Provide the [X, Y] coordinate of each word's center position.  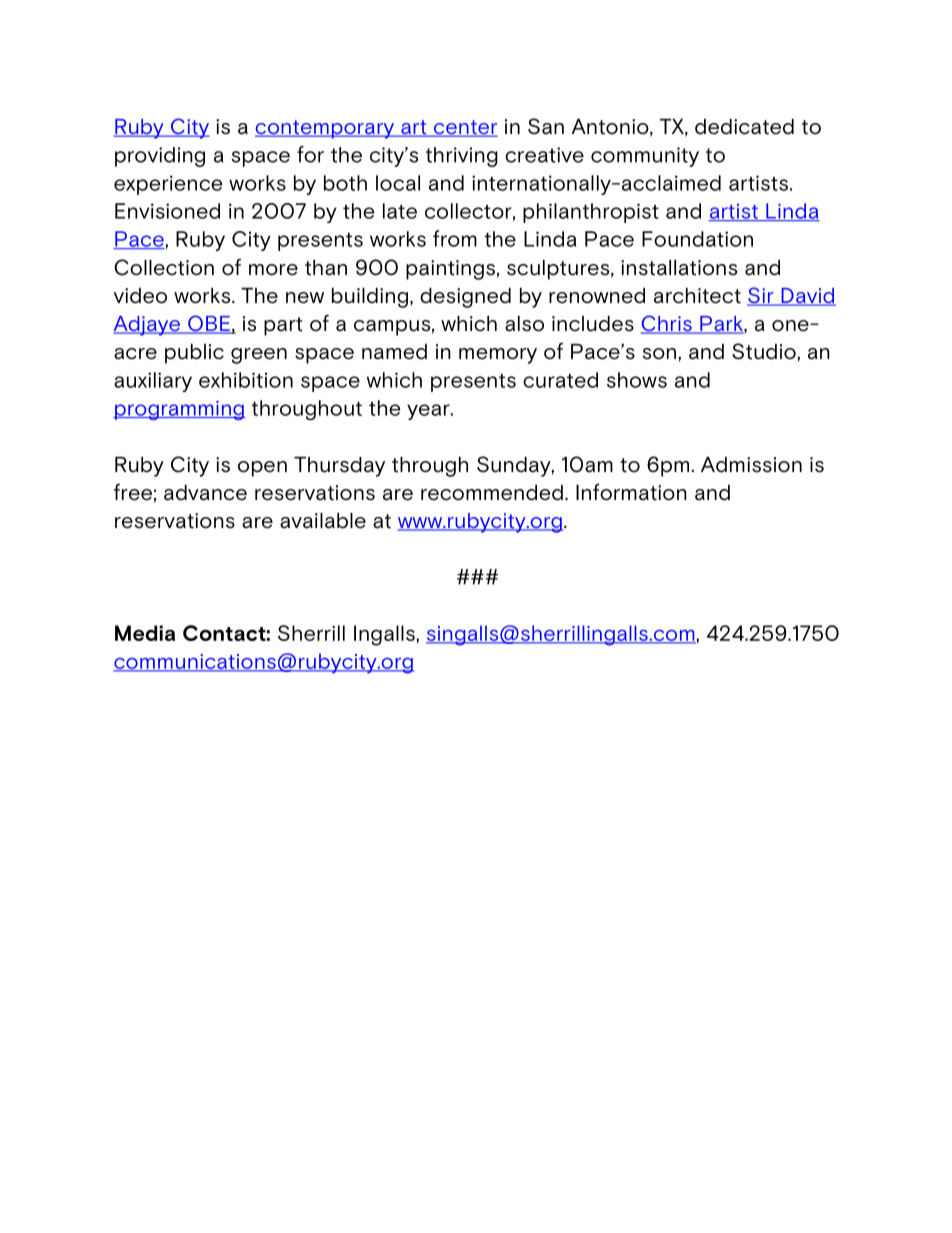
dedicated [744, 127]
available [323, 521]
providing [160, 157]
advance [205, 493]
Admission [751, 465]
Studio [765, 351]
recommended [492, 493]
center [465, 128]
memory [498, 356]
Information [631, 492]
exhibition [246, 380]
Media [145, 633]
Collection [164, 267]
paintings [450, 270]
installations [679, 268]
